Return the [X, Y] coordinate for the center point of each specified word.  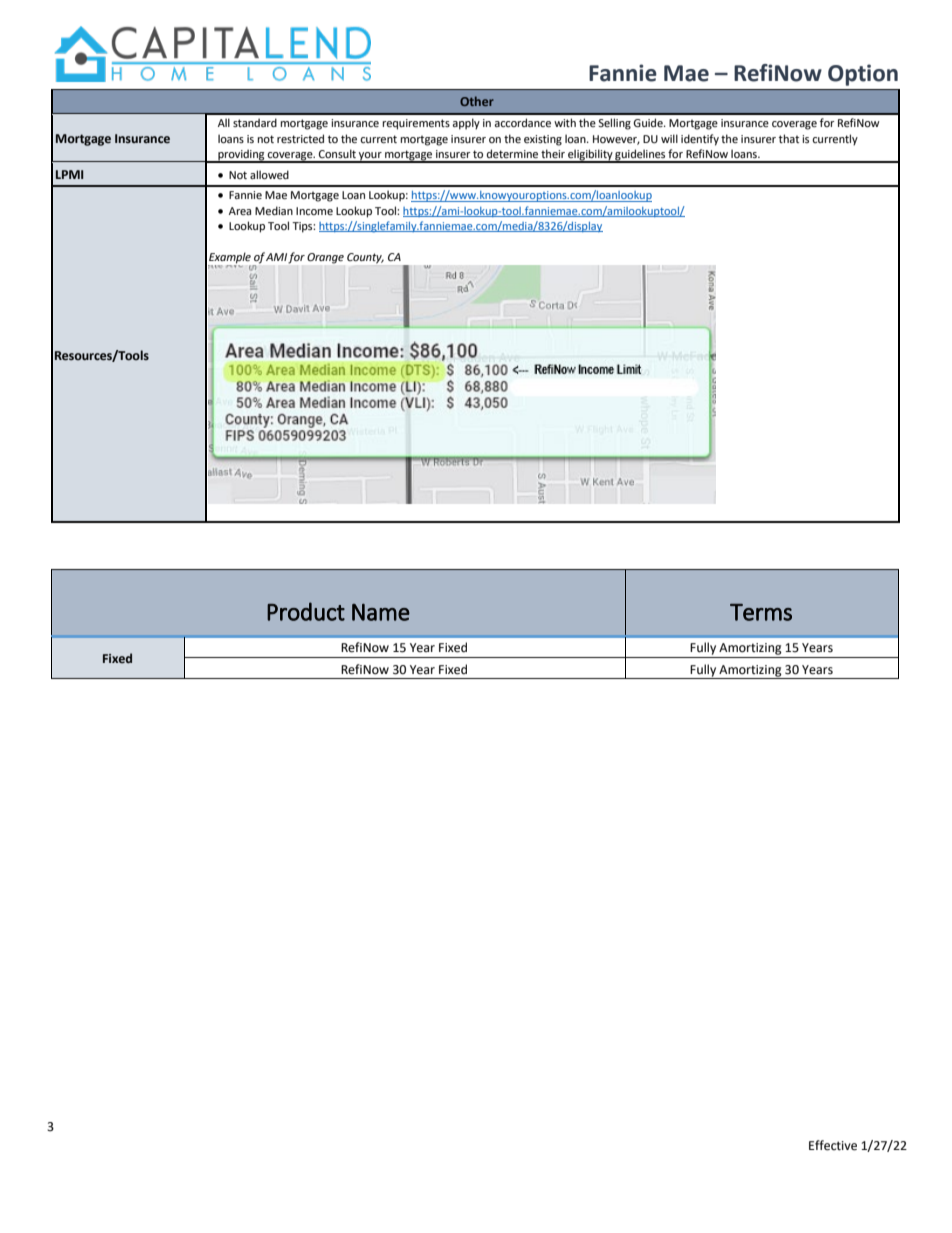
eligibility [590, 156]
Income [314, 211]
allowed [269, 174]
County [365, 258]
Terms [761, 612]
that [789, 138]
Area [240, 211]
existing [543, 140]
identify [700, 140]
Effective [833, 1145]
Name [381, 612]
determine [512, 153]
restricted [300, 138]
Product [306, 611]
